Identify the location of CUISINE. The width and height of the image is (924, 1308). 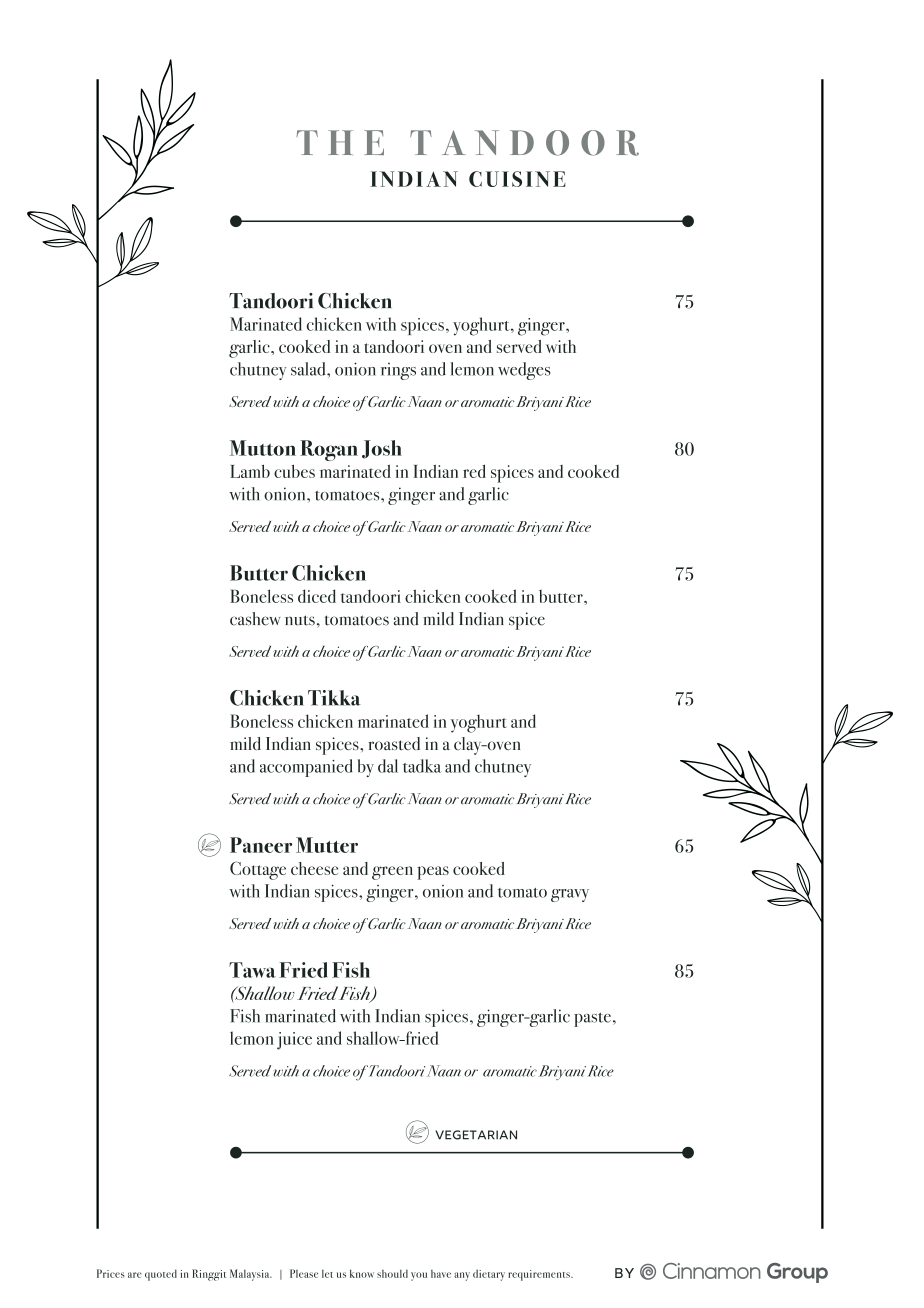
(517, 179).
